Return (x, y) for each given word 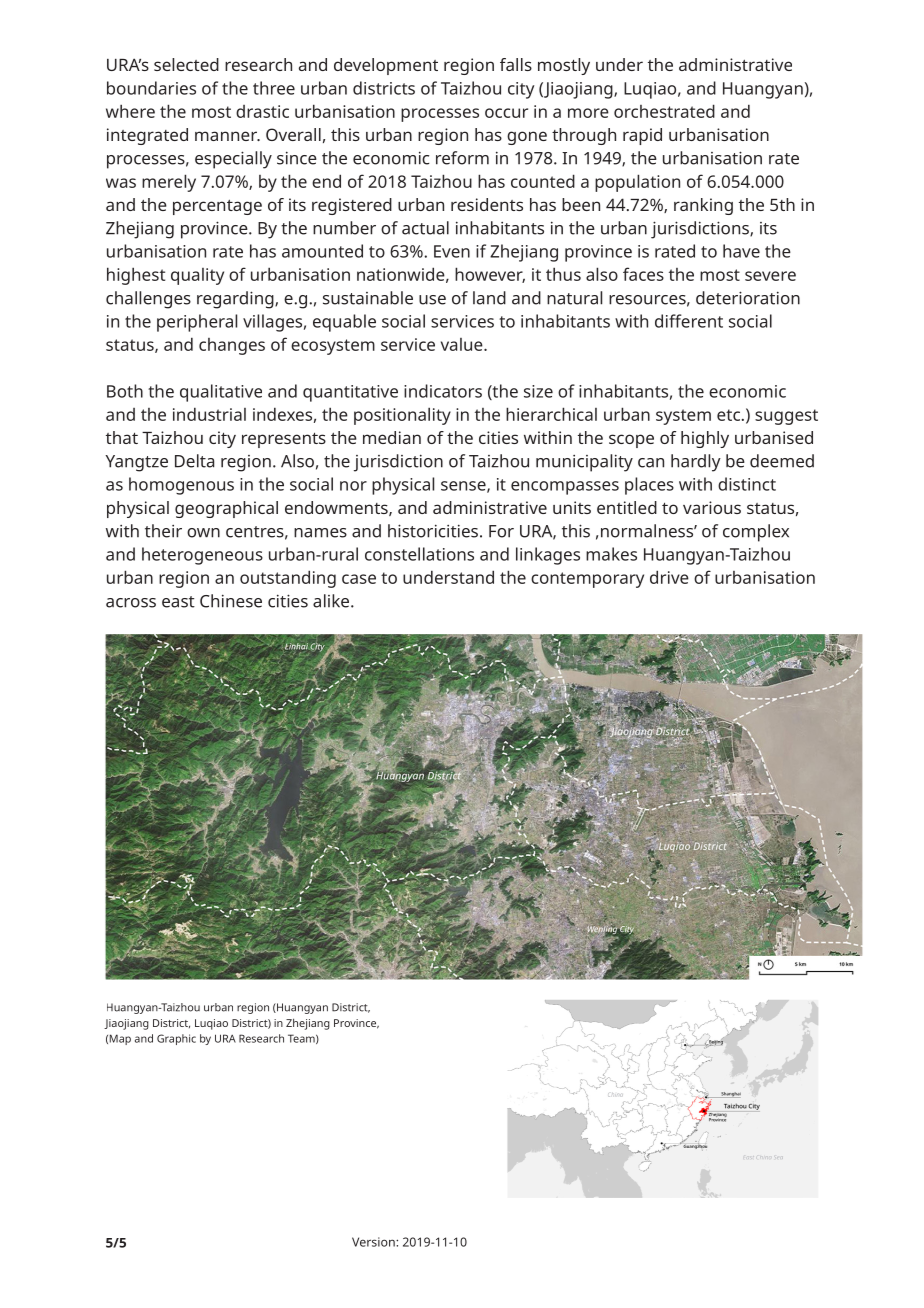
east (178, 602)
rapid (642, 136)
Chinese (231, 601)
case (359, 579)
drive (669, 577)
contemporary (587, 580)
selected (186, 64)
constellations (419, 554)
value (463, 344)
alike (332, 601)
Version (374, 1242)
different (689, 321)
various (712, 507)
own (203, 533)
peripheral (197, 323)
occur (506, 113)
